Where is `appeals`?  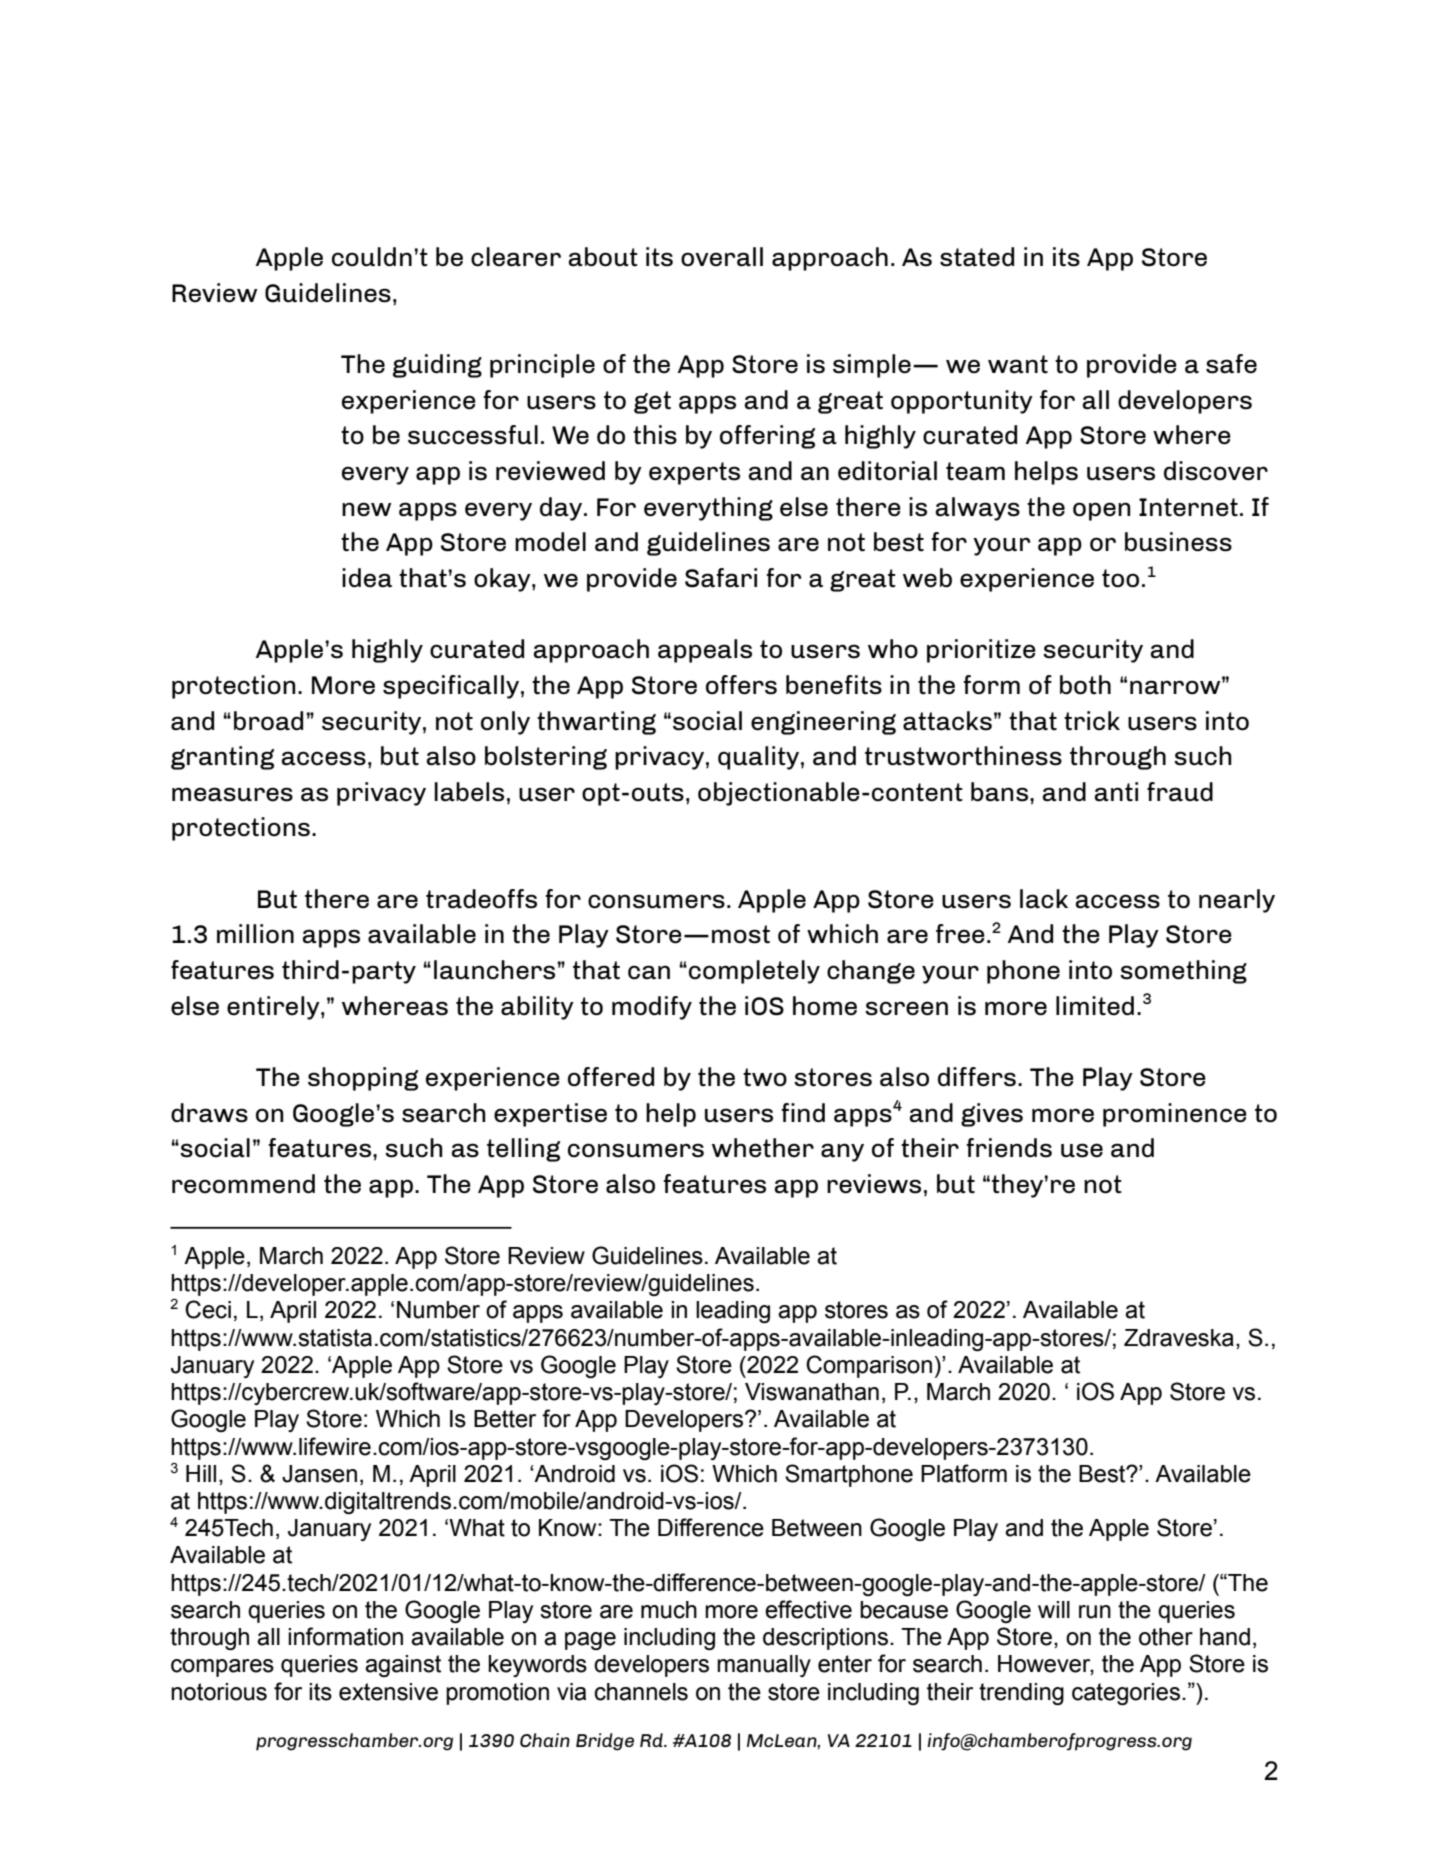 appeals is located at coordinates (705, 651).
